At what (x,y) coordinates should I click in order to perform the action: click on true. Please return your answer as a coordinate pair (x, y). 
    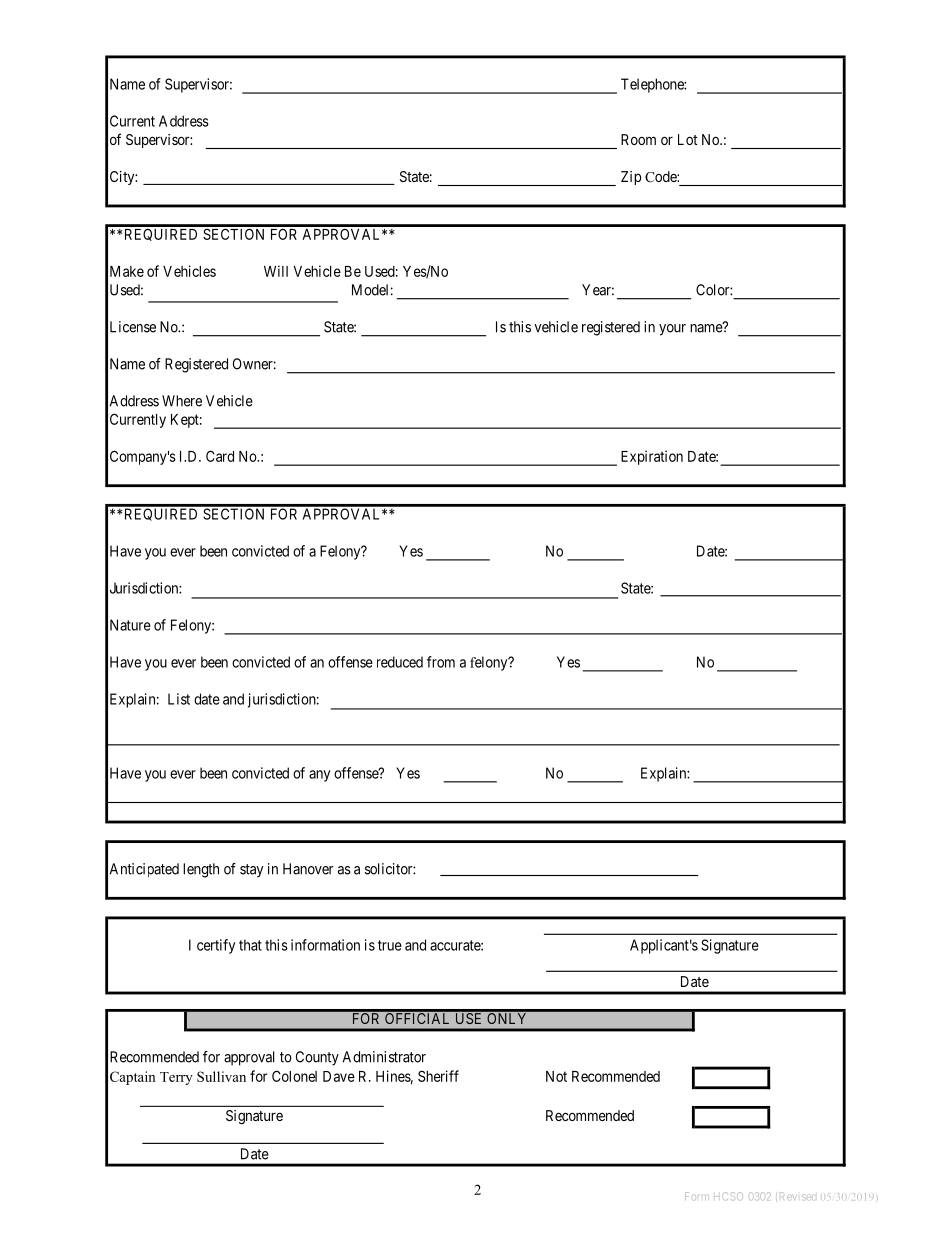
    Looking at the image, I should click on (390, 945).
